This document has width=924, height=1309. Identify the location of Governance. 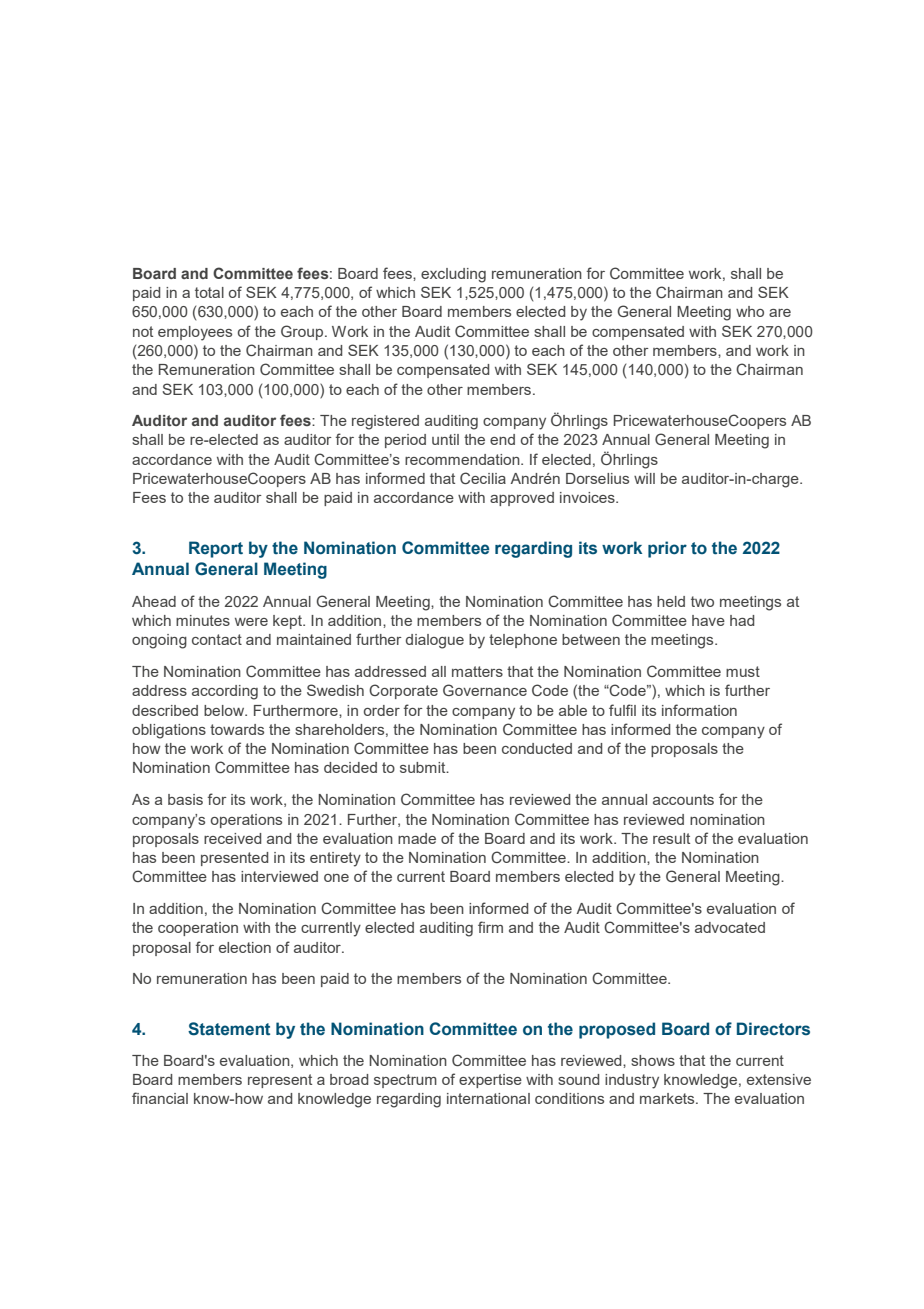
(485, 690).
